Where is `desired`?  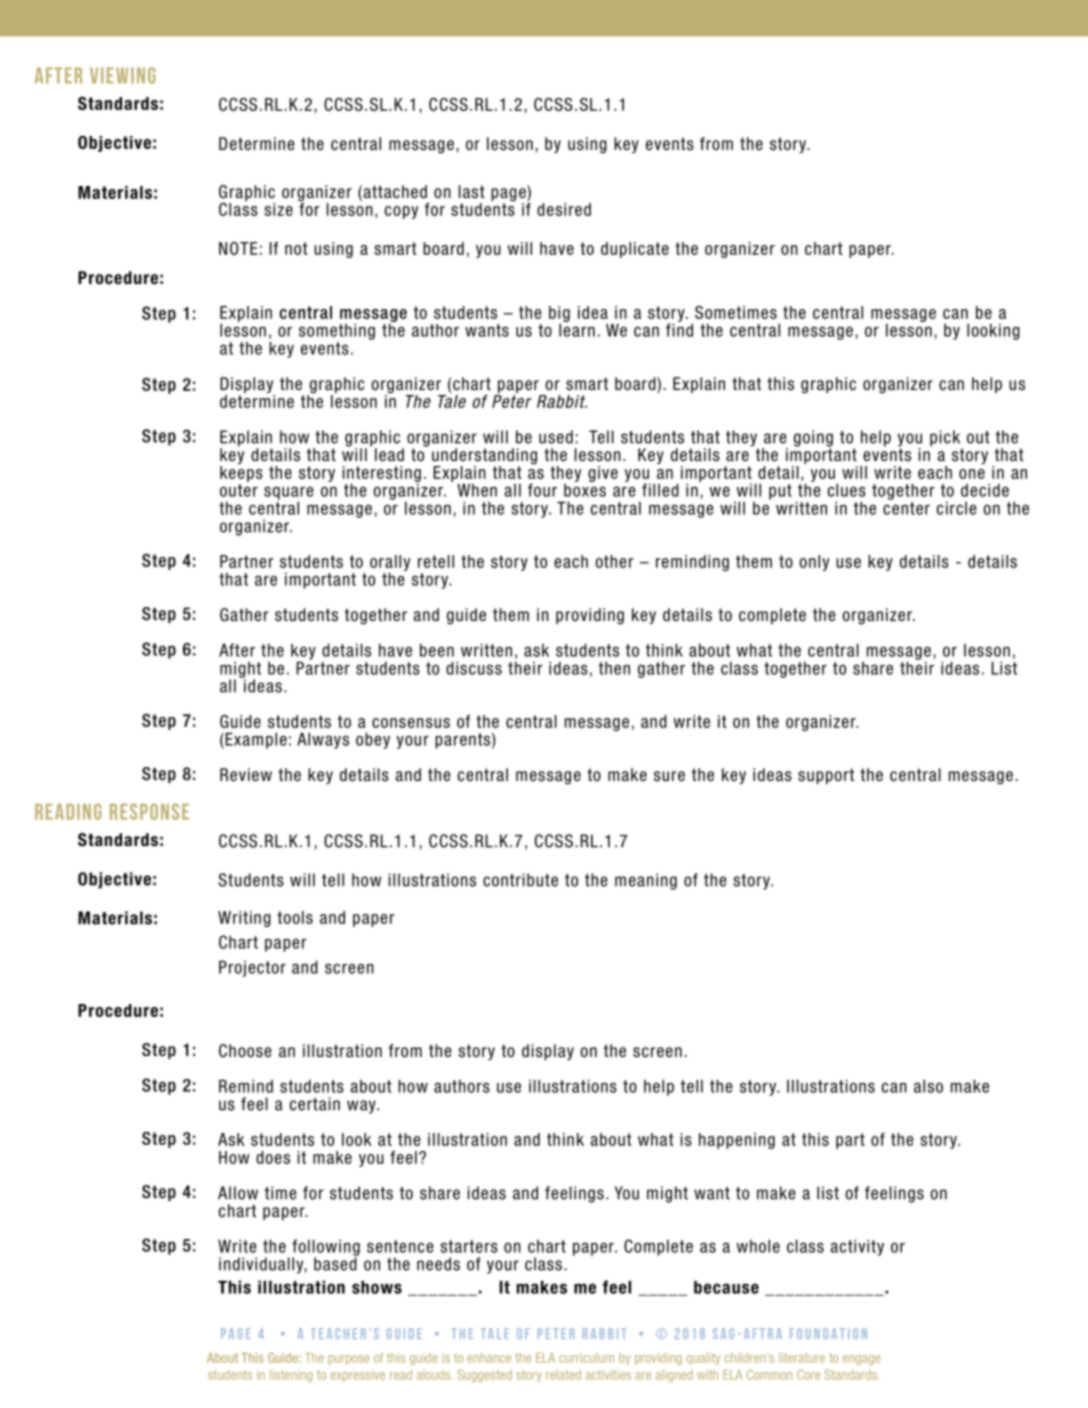 desired is located at coordinates (564, 209).
